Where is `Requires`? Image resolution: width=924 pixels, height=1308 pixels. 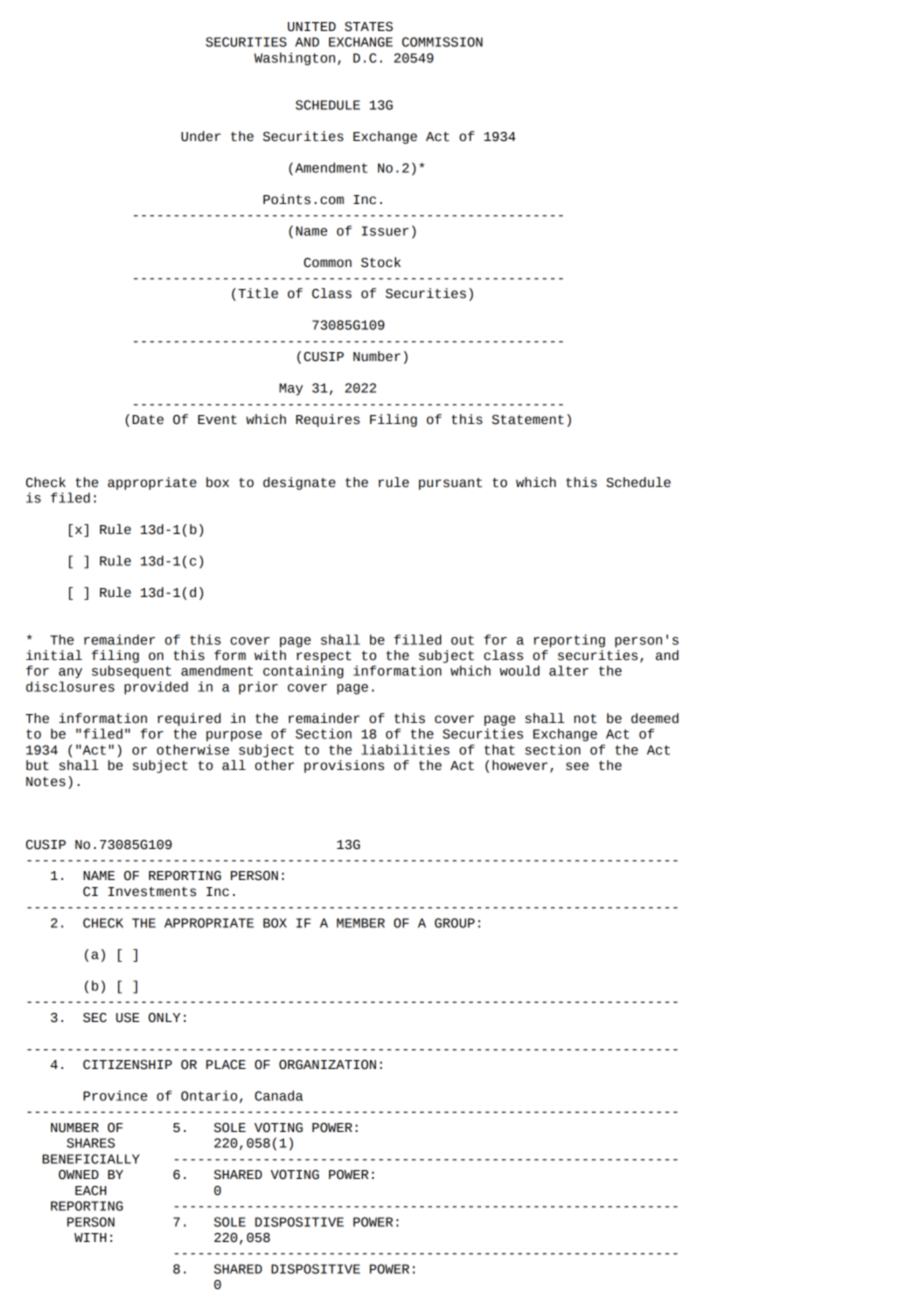 Requires is located at coordinates (328, 420).
